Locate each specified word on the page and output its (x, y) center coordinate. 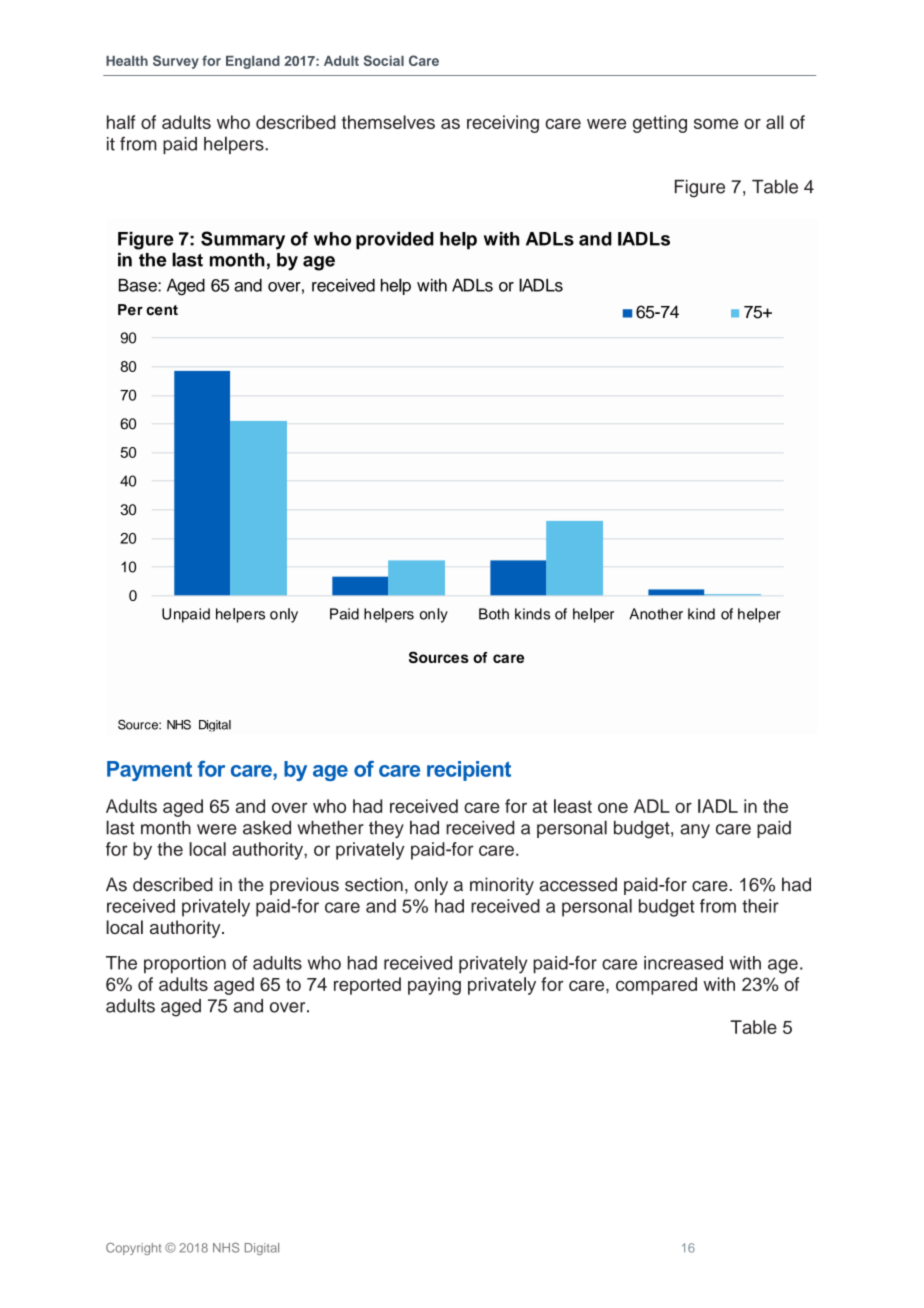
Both (494, 614)
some (716, 124)
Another (656, 614)
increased (683, 963)
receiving (503, 124)
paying (434, 986)
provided (395, 241)
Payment (149, 771)
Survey (176, 62)
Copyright (133, 1249)
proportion (185, 965)
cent (162, 310)
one (613, 807)
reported (367, 986)
